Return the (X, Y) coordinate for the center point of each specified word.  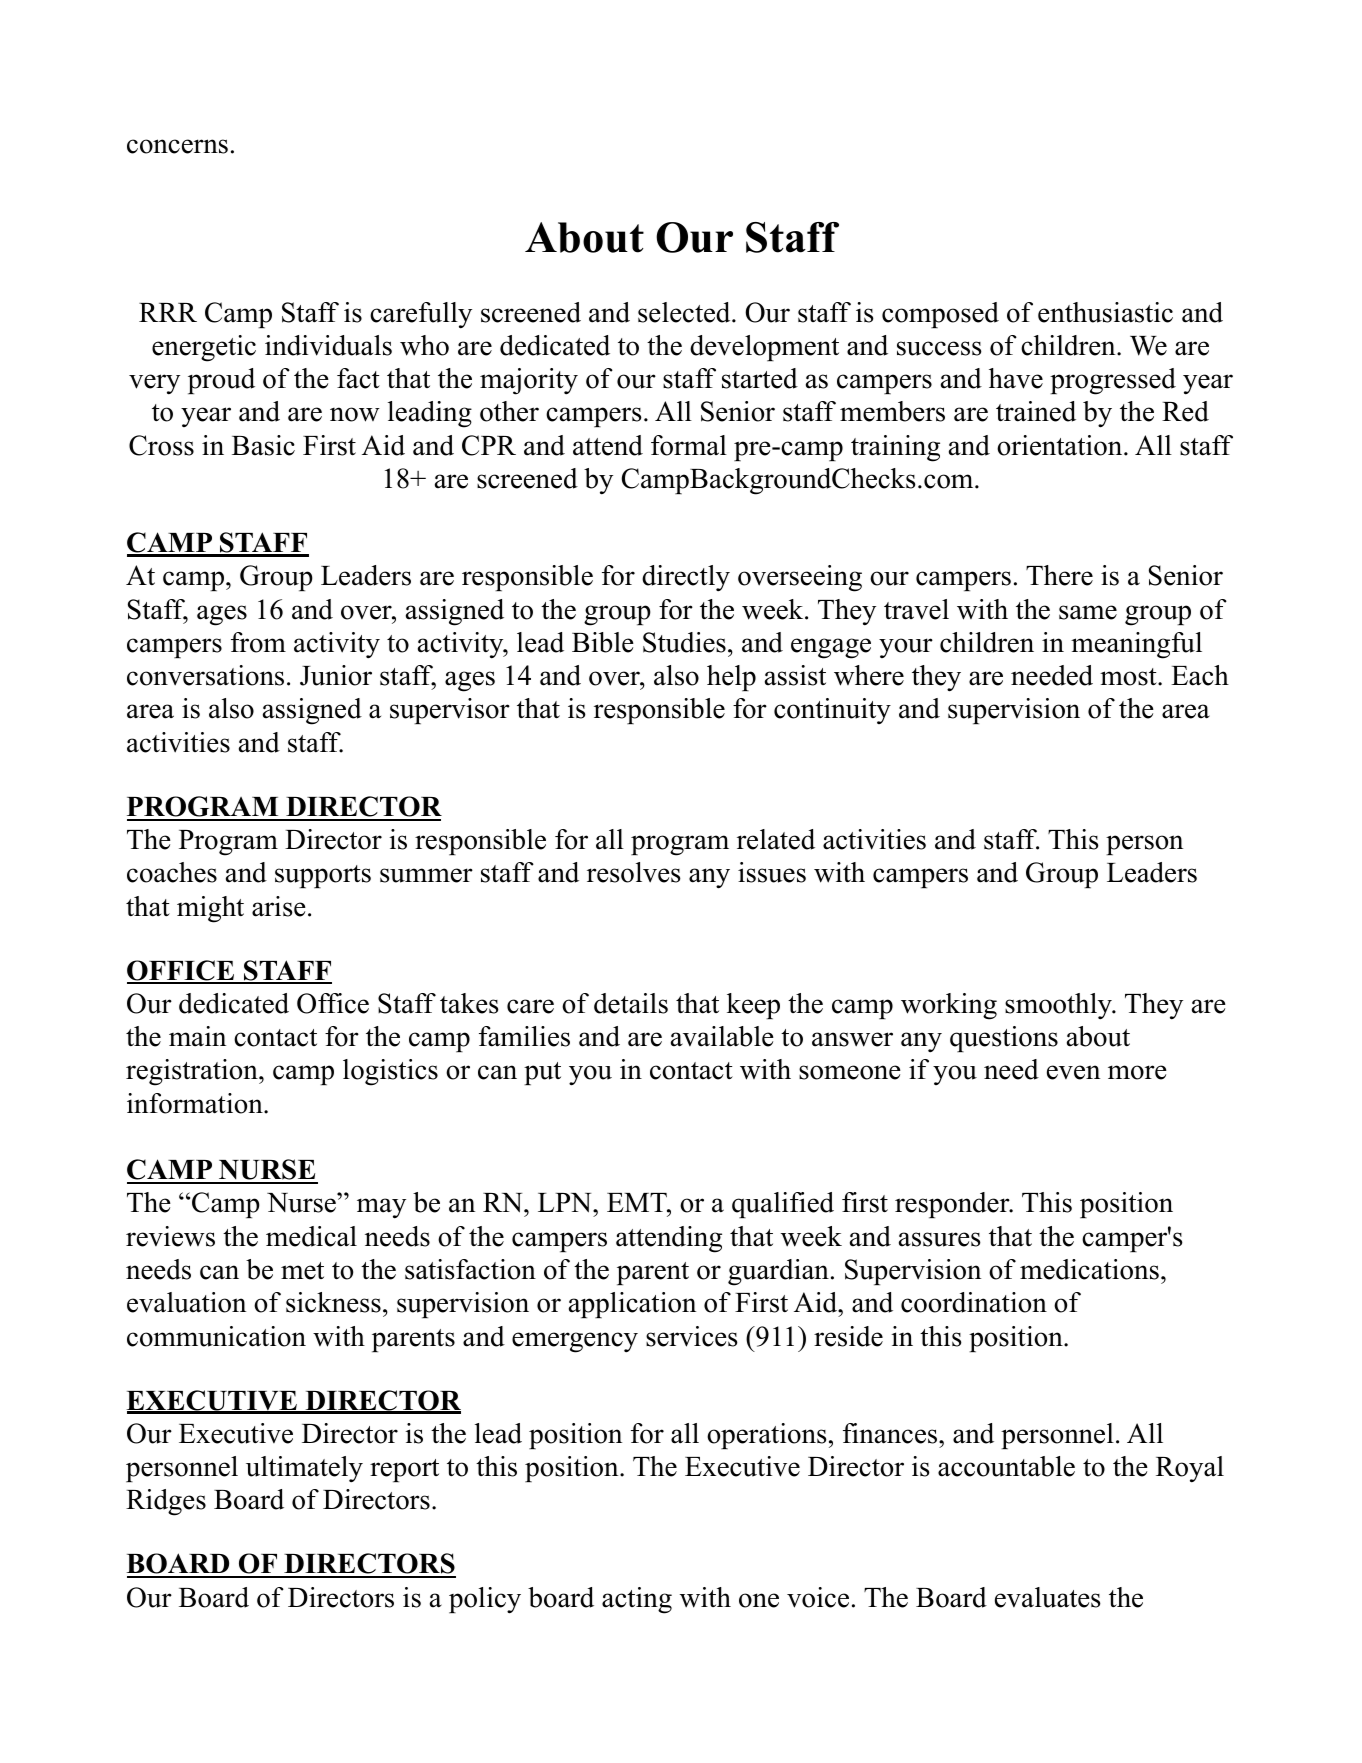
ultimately (304, 1469)
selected (685, 312)
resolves (634, 872)
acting (637, 1600)
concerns (177, 146)
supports (323, 876)
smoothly (1059, 1006)
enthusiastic (1105, 312)
